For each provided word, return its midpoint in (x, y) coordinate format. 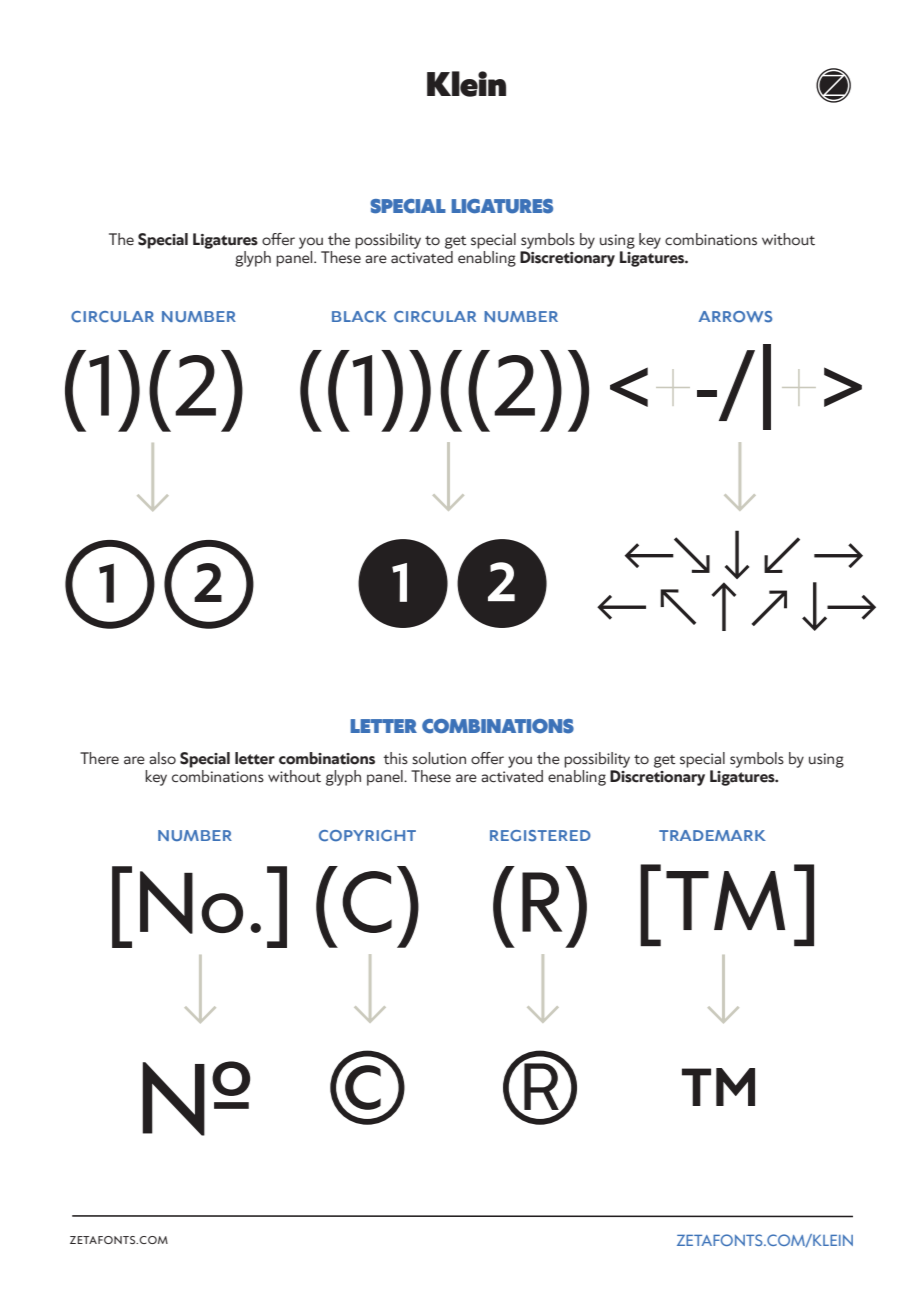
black (359, 317)
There (99, 758)
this (395, 758)
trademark (712, 835)
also (162, 758)
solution (439, 758)
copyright (367, 836)
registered (540, 836)
